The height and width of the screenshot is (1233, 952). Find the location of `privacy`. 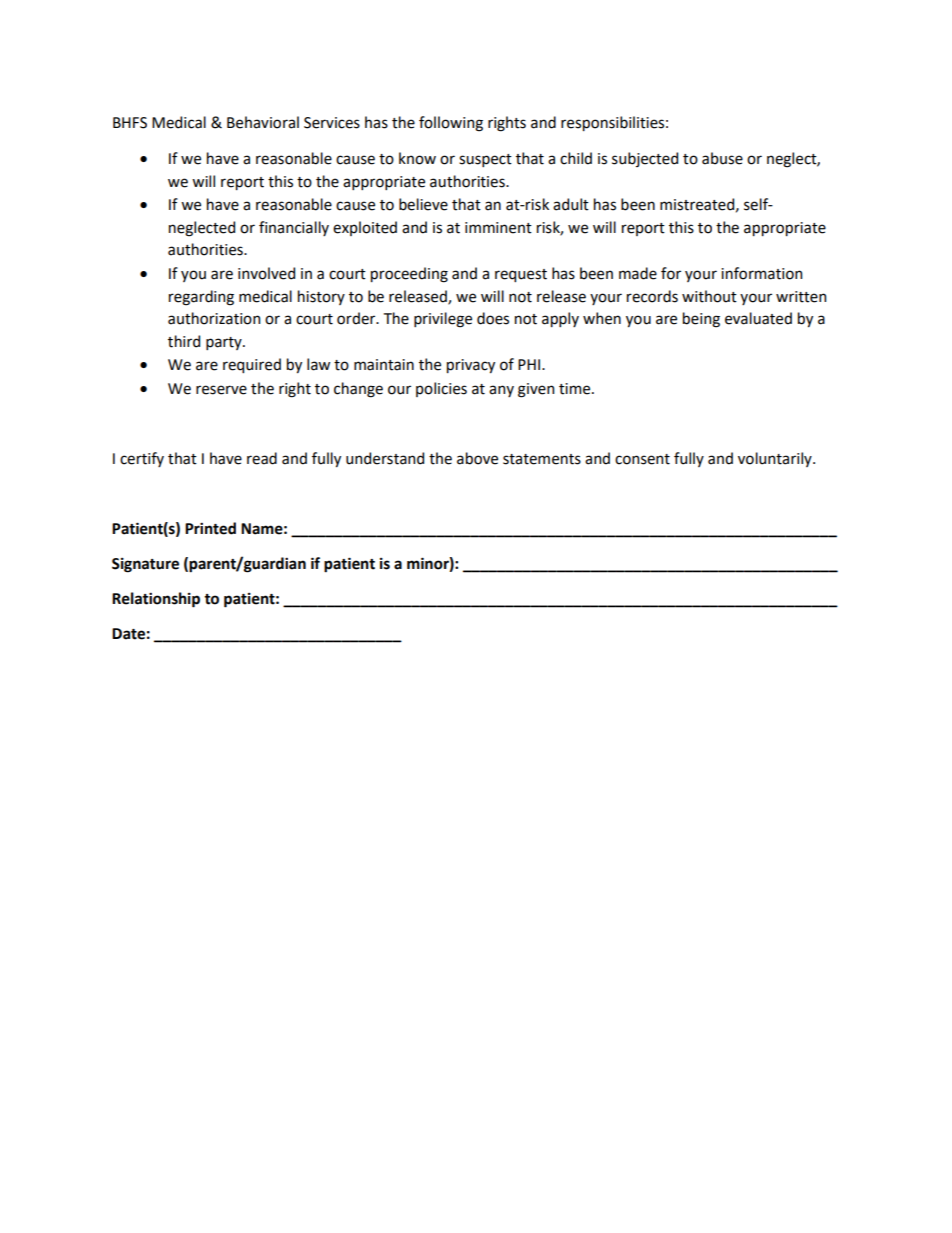

privacy is located at coordinates (471, 366).
